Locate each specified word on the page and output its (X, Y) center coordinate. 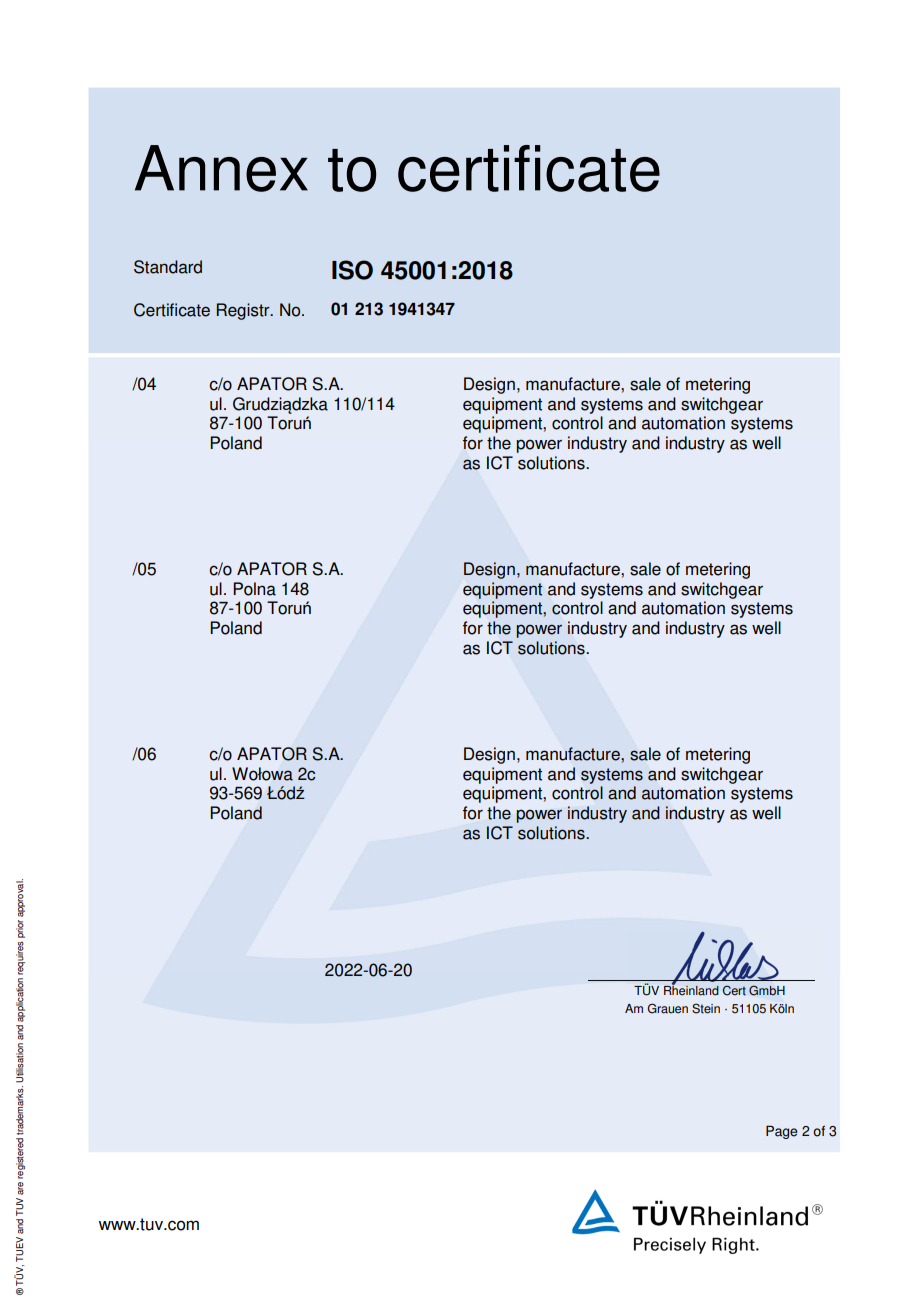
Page (781, 1132)
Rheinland (691, 990)
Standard (168, 267)
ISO (352, 270)
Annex (221, 168)
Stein (706, 1008)
